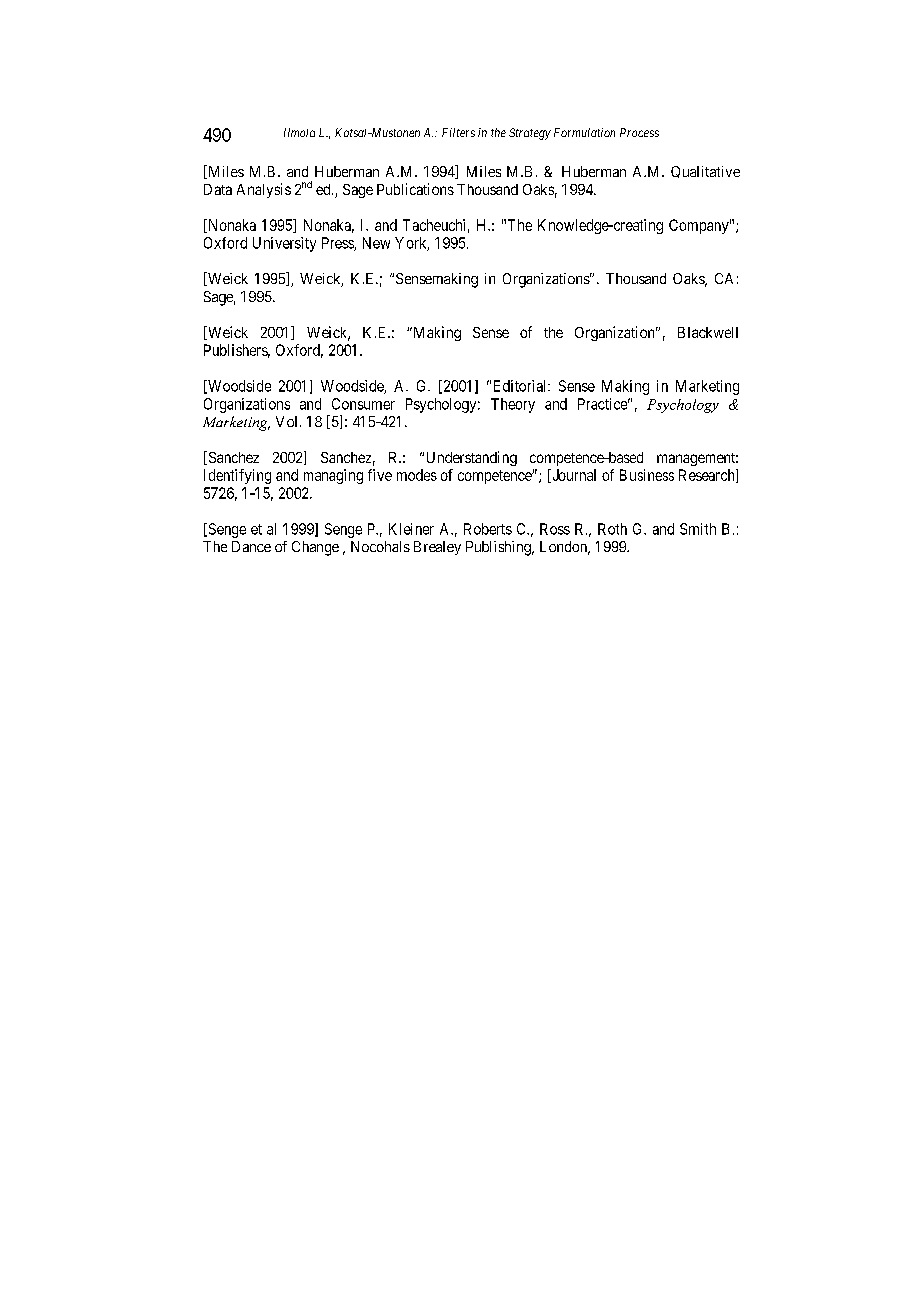 Image resolution: width=924 pixels, height=1308 pixels. I want to click on Blackwell, so click(708, 332).
